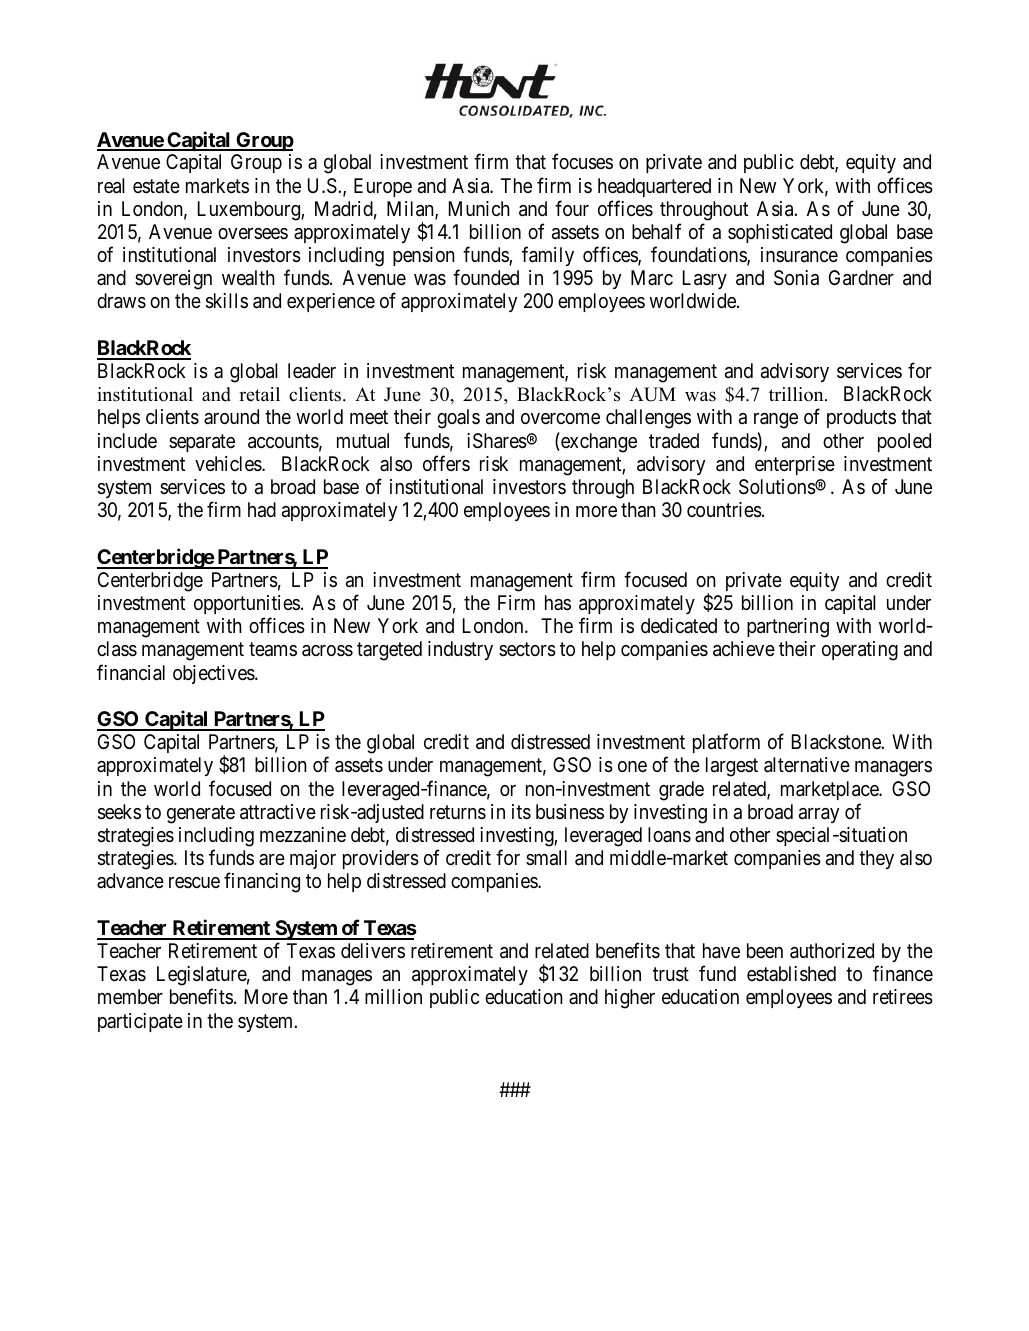 The image size is (1029, 1331). Describe the element at coordinates (479, 208) in the image. I see `Munich` at that location.
